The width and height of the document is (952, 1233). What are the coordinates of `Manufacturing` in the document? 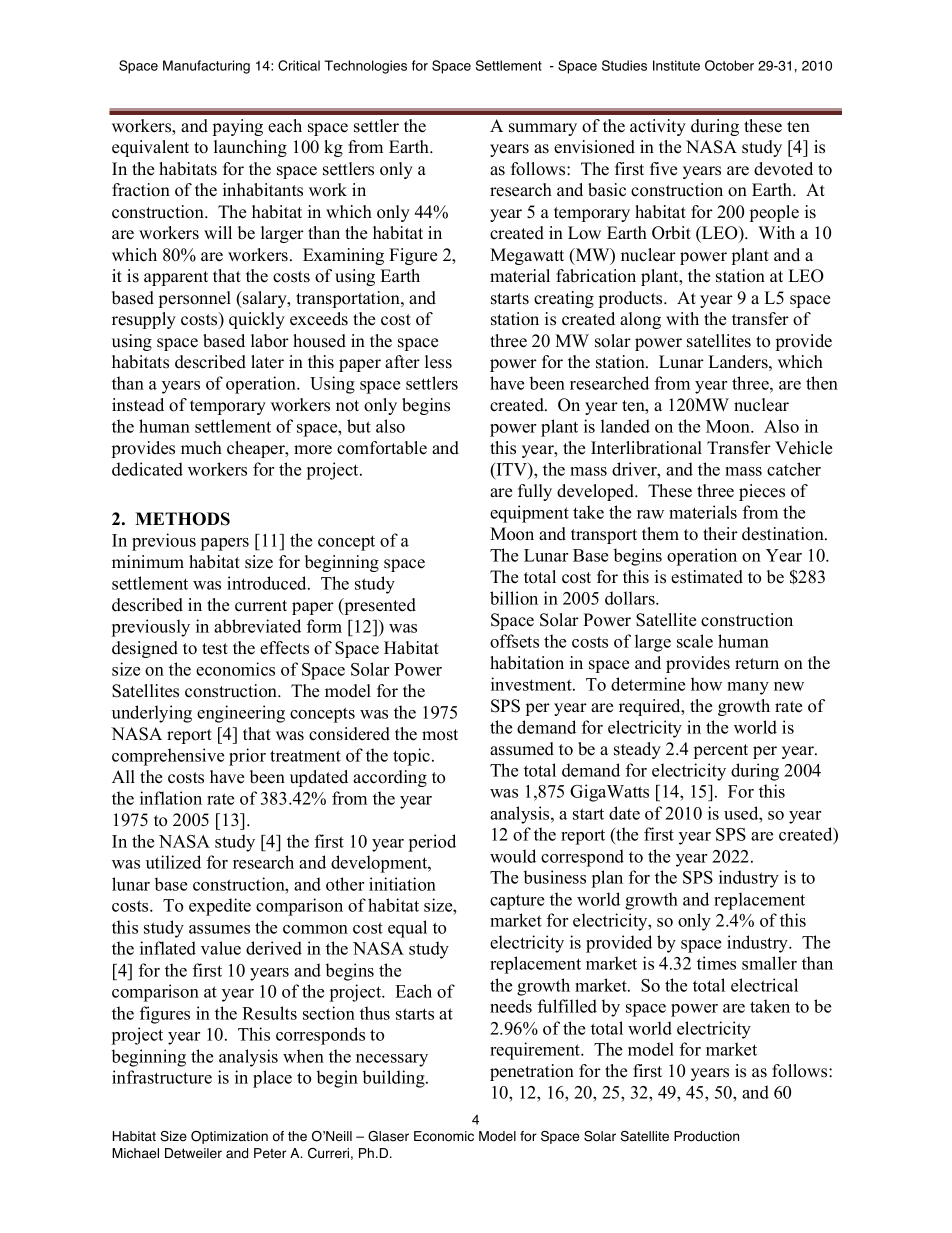 It's located at (206, 67).
